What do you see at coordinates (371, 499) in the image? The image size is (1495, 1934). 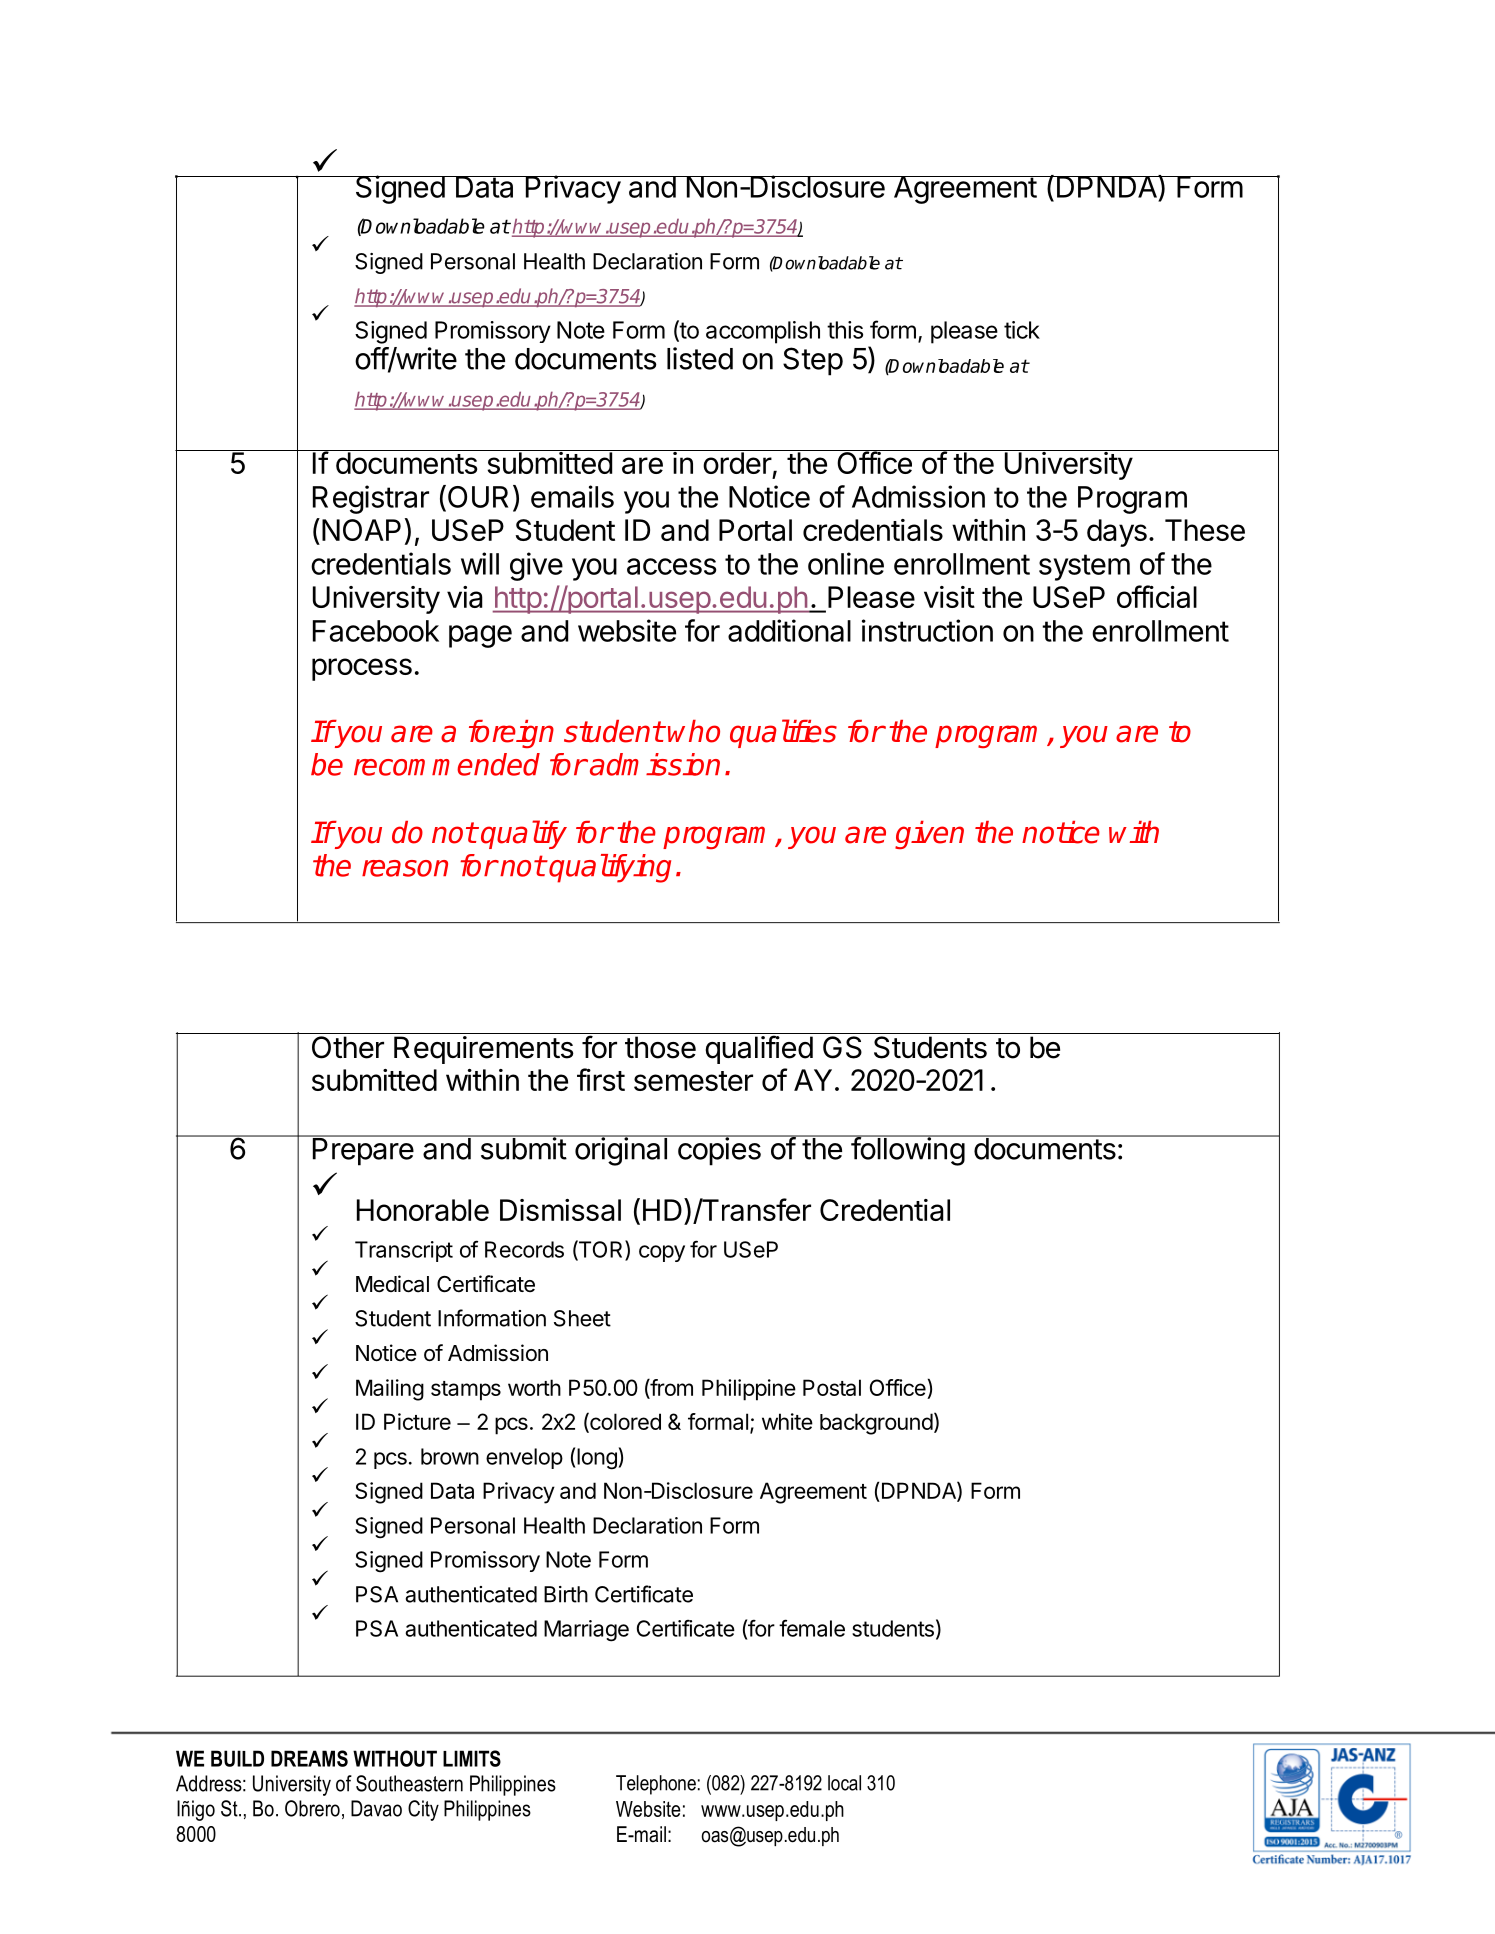 I see `Registrar` at bounding box center [371, 499].
